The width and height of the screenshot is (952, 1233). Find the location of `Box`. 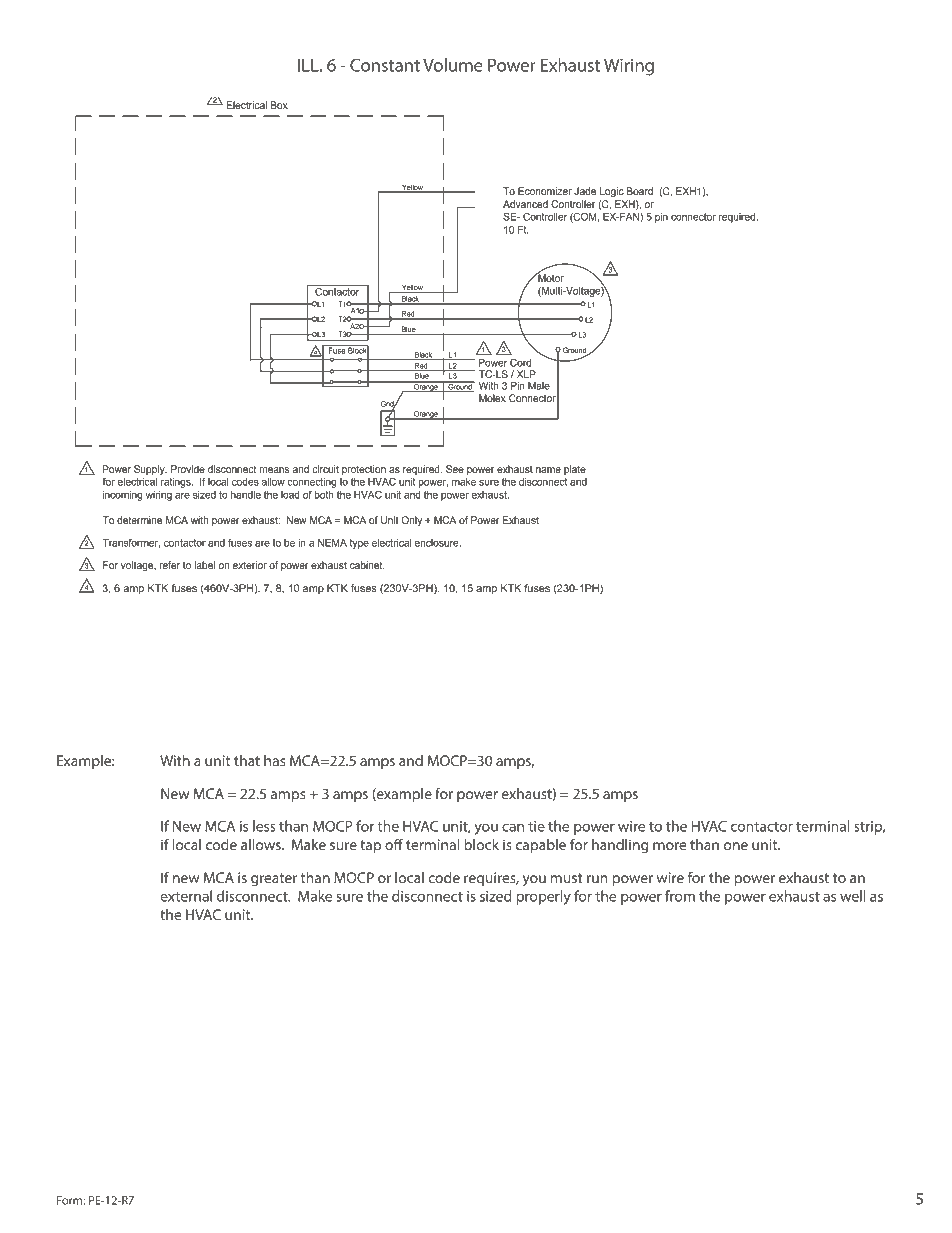

Box is located at coordinates (279, 105).
